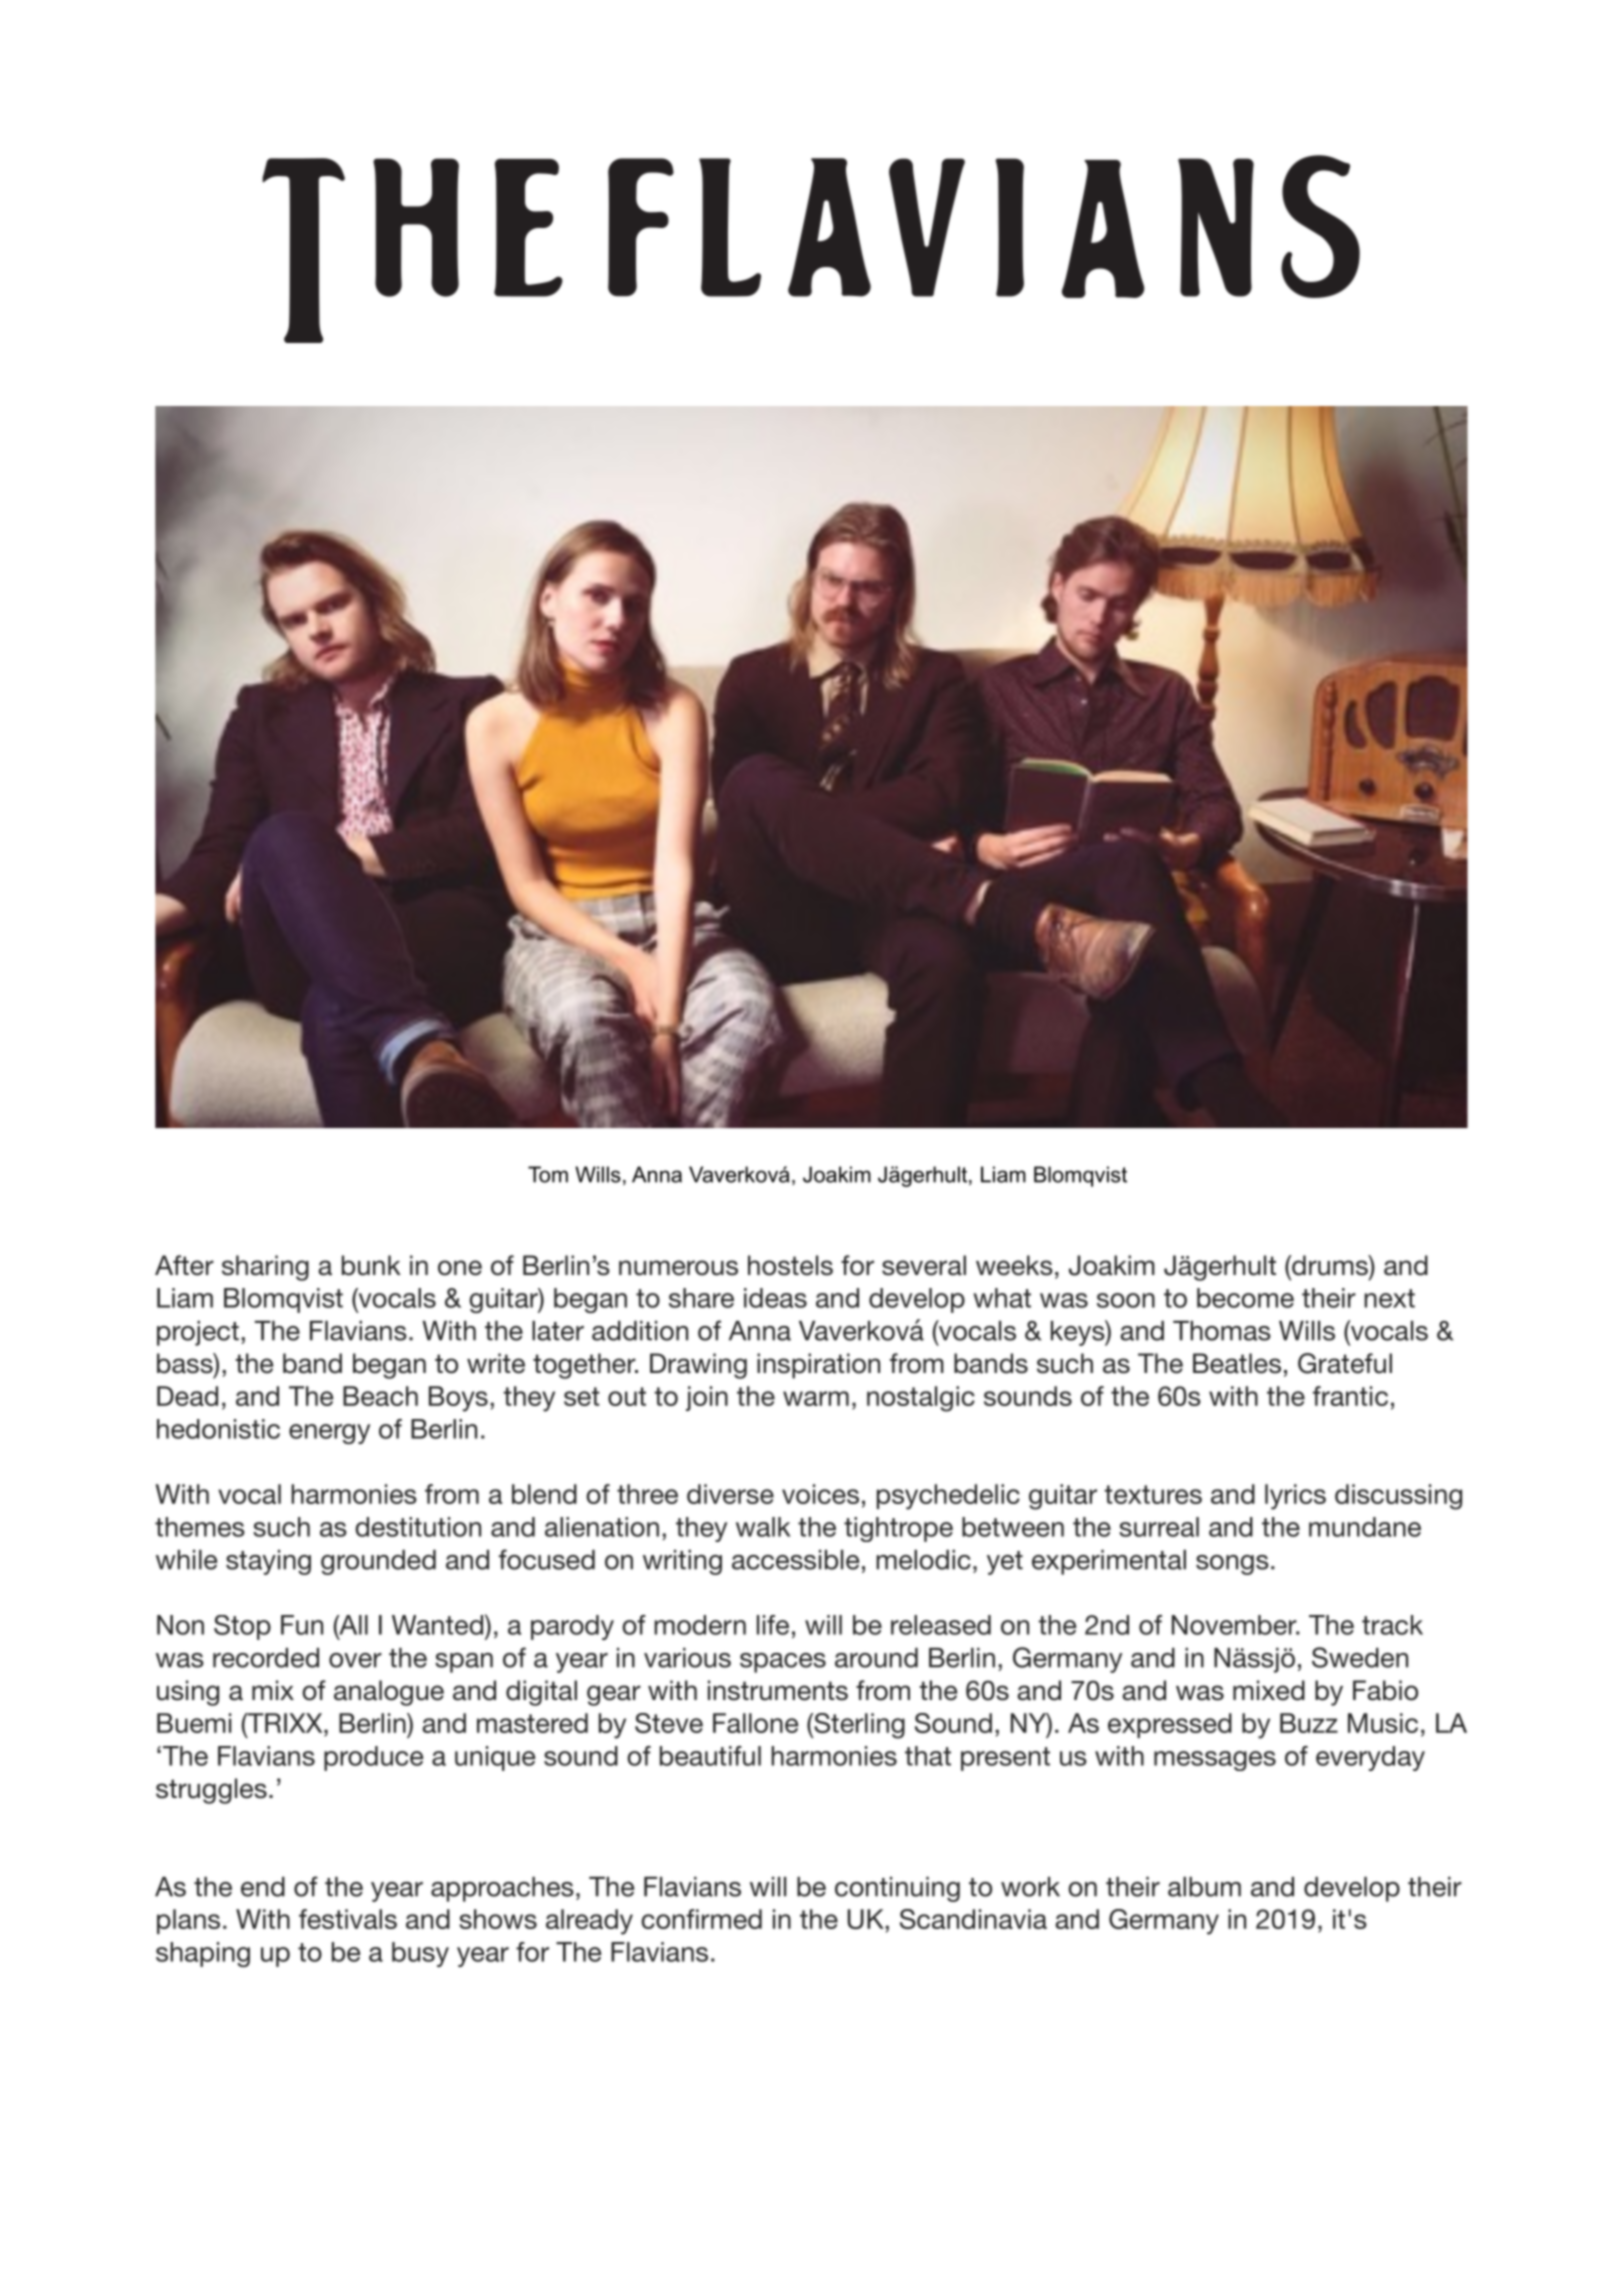 The width and height of the screenshot is (1622, 2294). What do you see at coordinates (795, 1560) in the screenshot?
I see `accessible` at bounding box center [795, 1560].
